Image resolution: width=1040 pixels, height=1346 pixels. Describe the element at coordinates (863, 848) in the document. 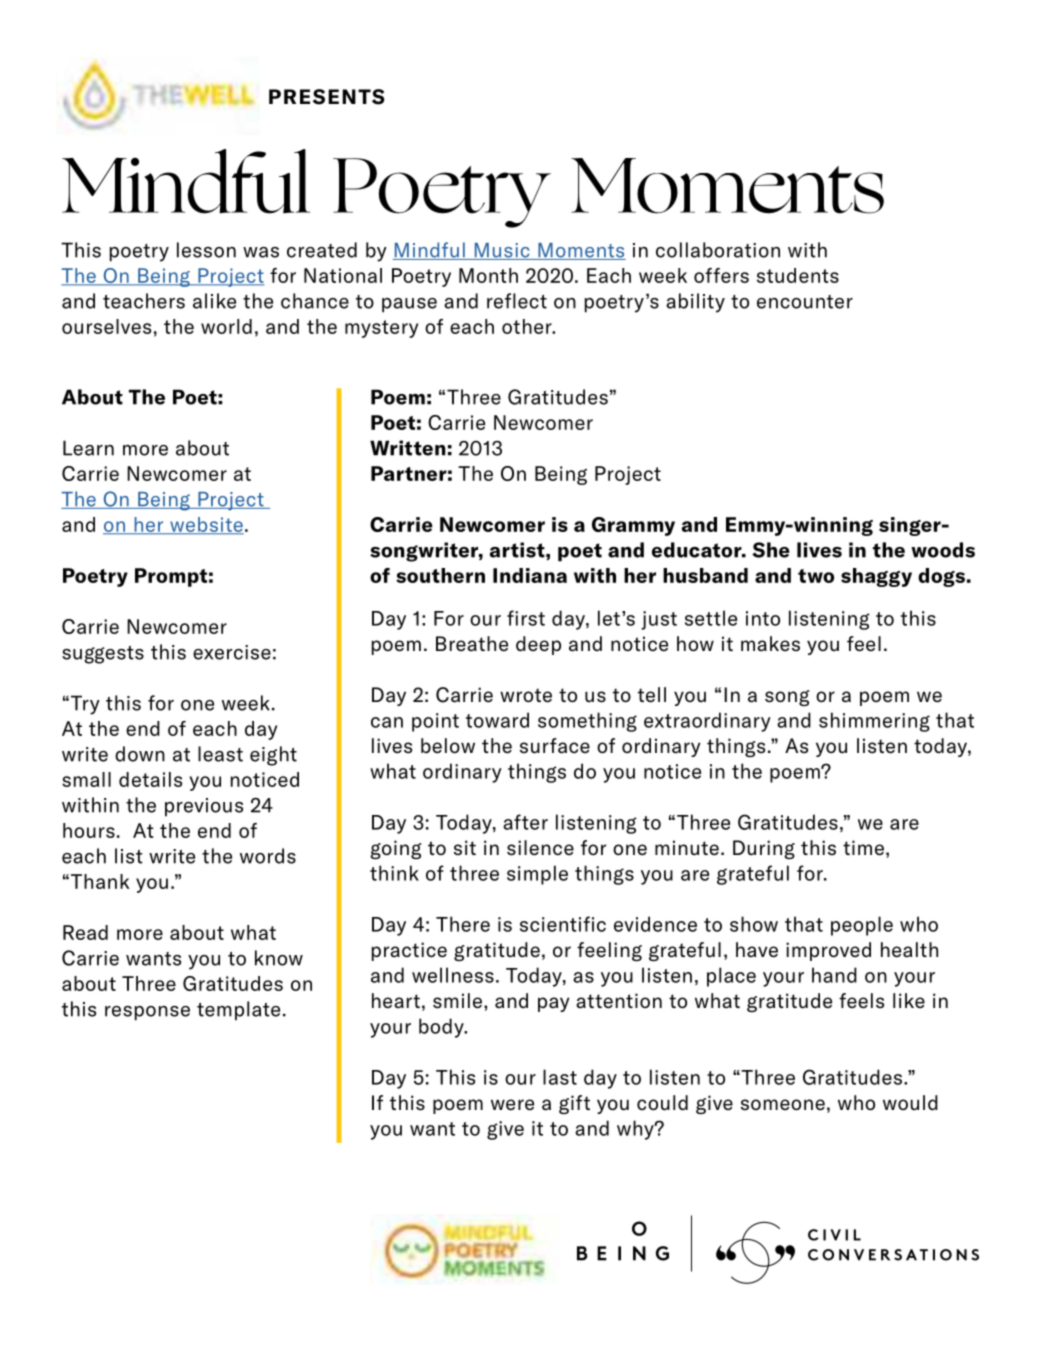

I see `time` at that location.
